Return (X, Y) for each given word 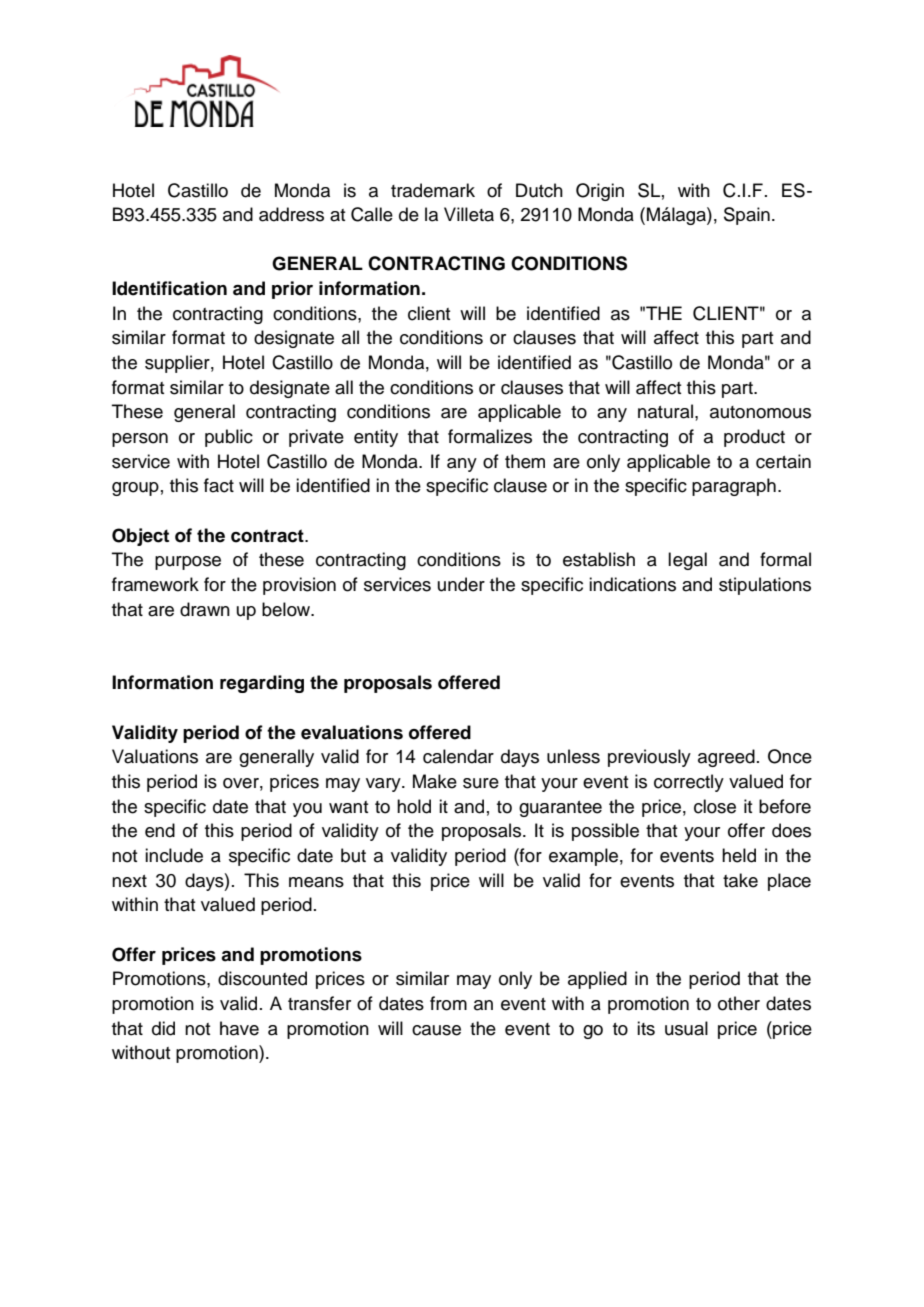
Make (435, 781)
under (461, 584)
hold (414, 806)
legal (687, 561)
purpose (188, 563)
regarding (262, 684)
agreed (726, 758)
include (174, 855)
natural (665, 411)
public (229, 438)
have (239, 1028)
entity (376, 438)
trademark (433, 190)
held (739, 855)
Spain (747, 216)
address (291, 214)
